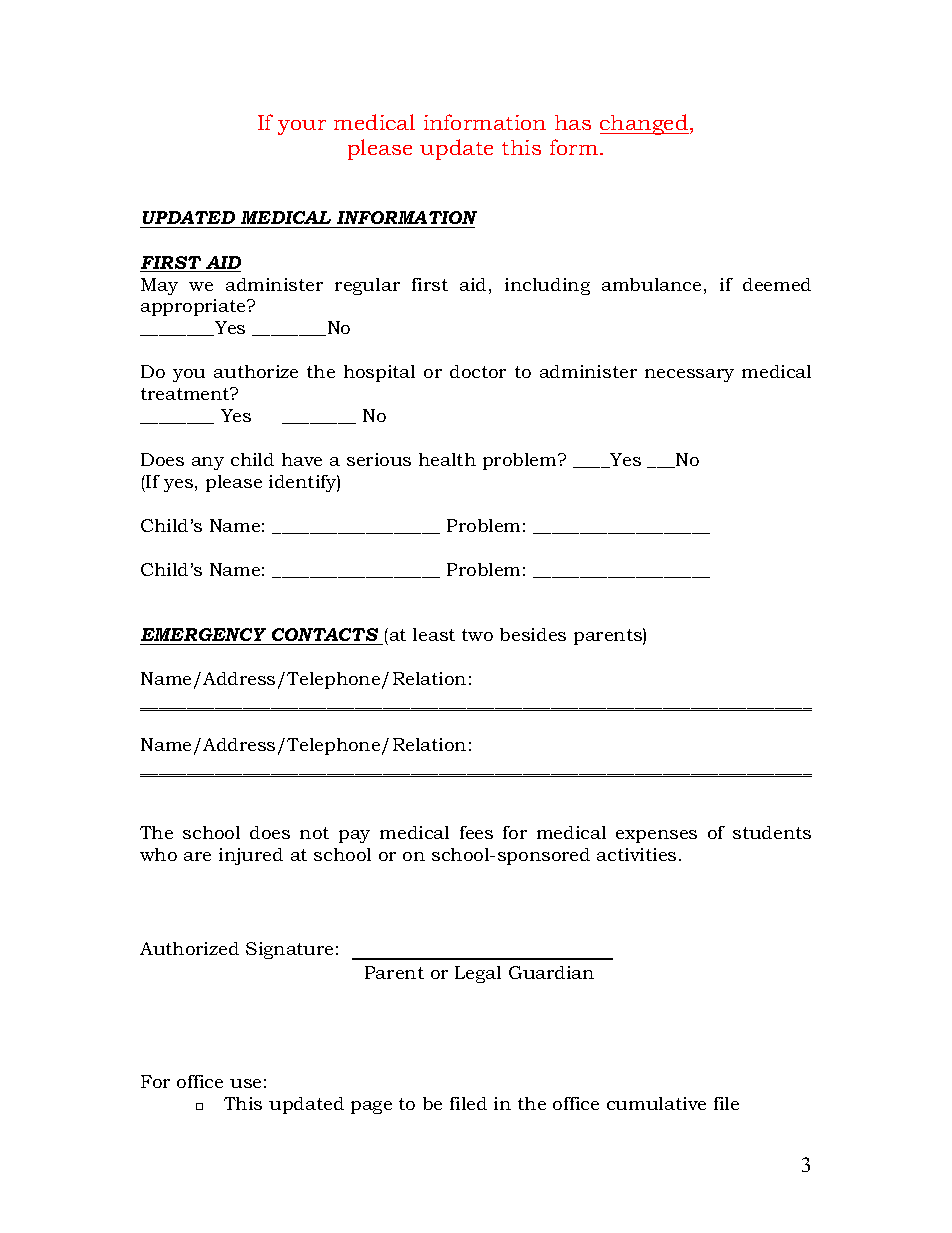 This screenshot has height=1233, width=952. Describe the element at coordinates (371, 1107) in the screenshot. I see `page` at that location.
